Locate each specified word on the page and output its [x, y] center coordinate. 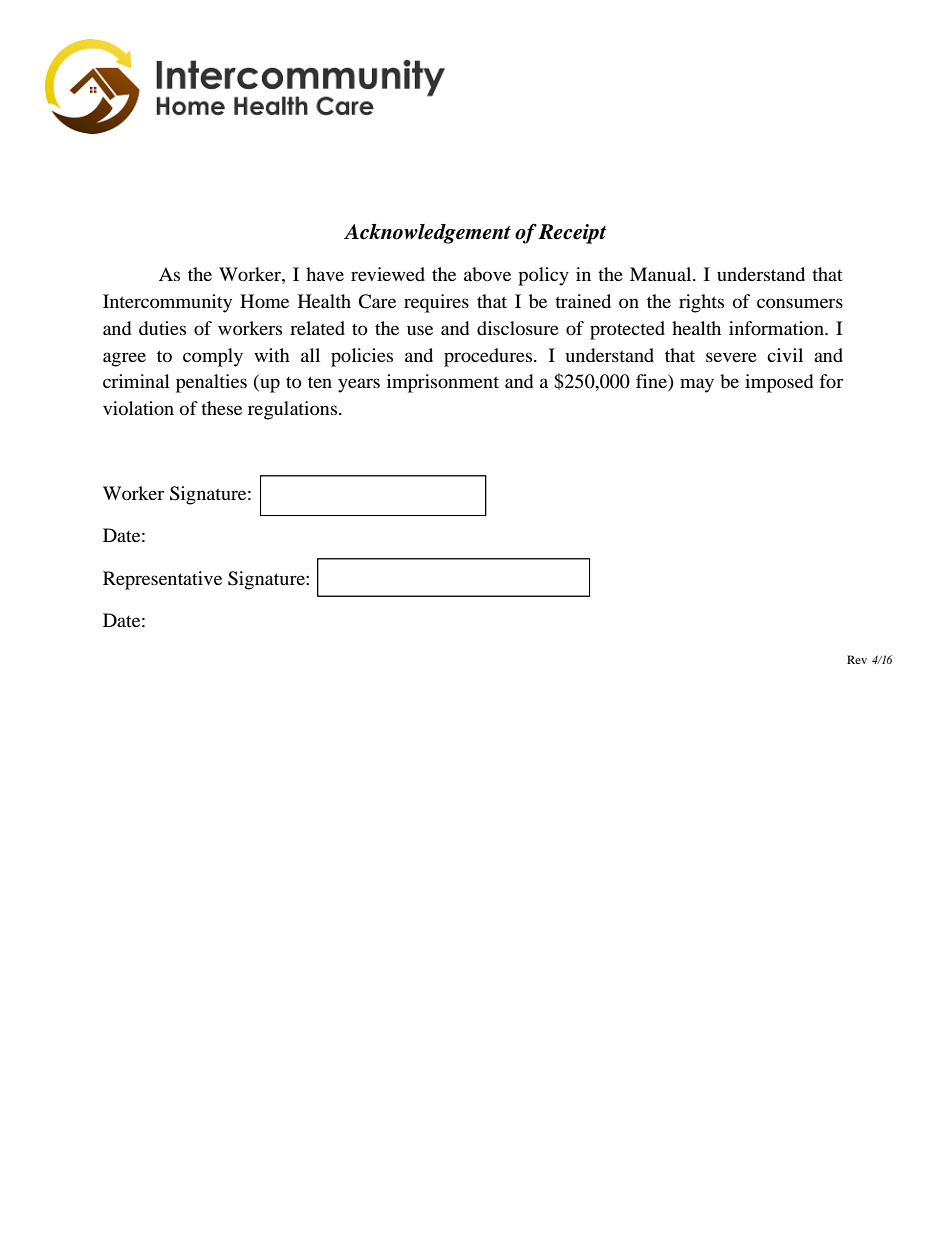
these [221, 408]
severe [731, 357]
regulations [292, 410]
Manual [662, 274]
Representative [162, 580]
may [697, 385]
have [325, 274]
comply [213, 357]
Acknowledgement [427, 234]
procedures [489, 357]
